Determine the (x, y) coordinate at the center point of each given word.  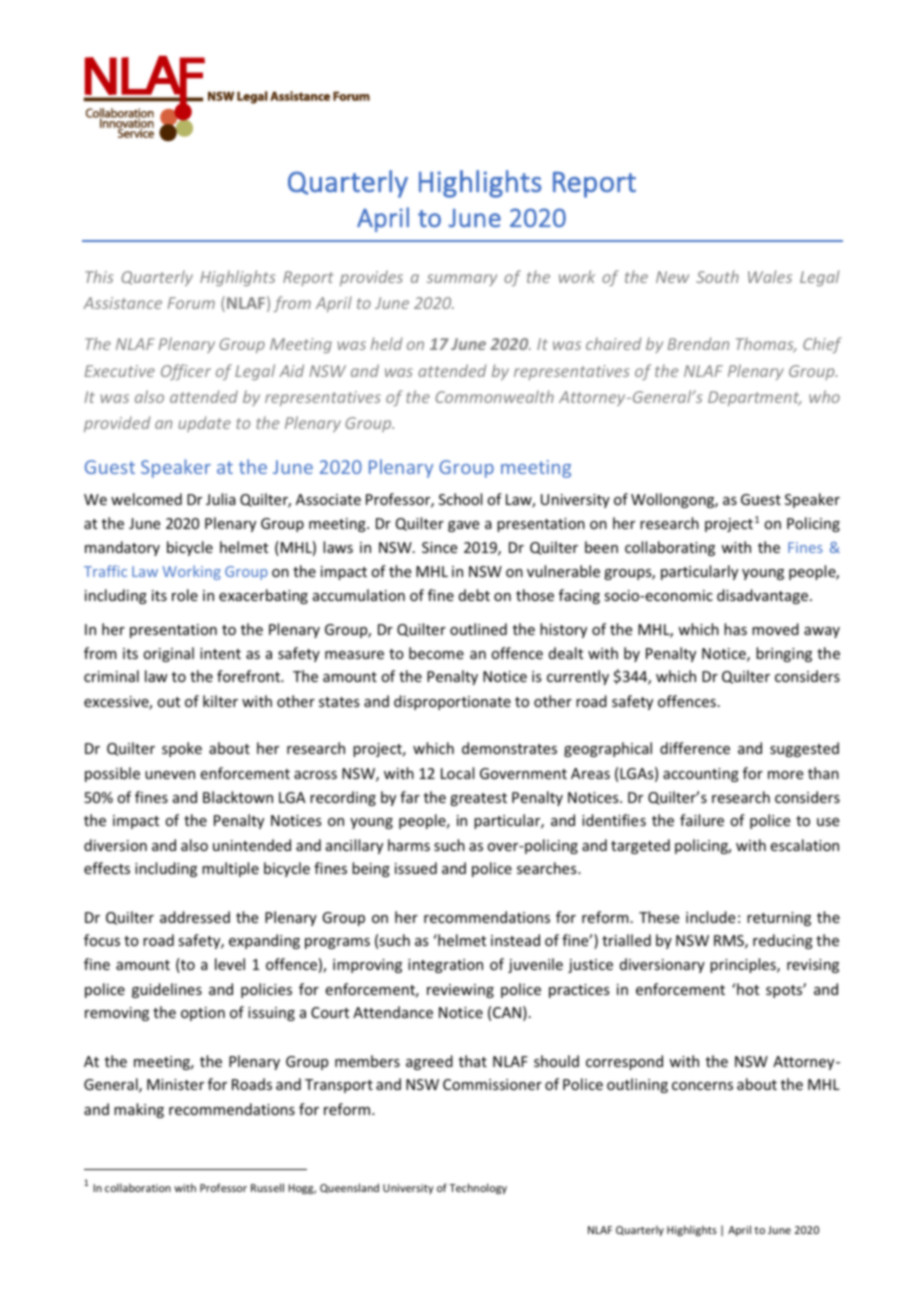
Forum (191, 303)
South (717, 276)
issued (416, 868)
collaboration (138, 1187)
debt (474, 595)
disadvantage (764, 596)
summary (462, 280)
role (185, 595)
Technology (478, 1188)
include (710, 917)
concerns (702, 1086)
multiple (230, 869)
